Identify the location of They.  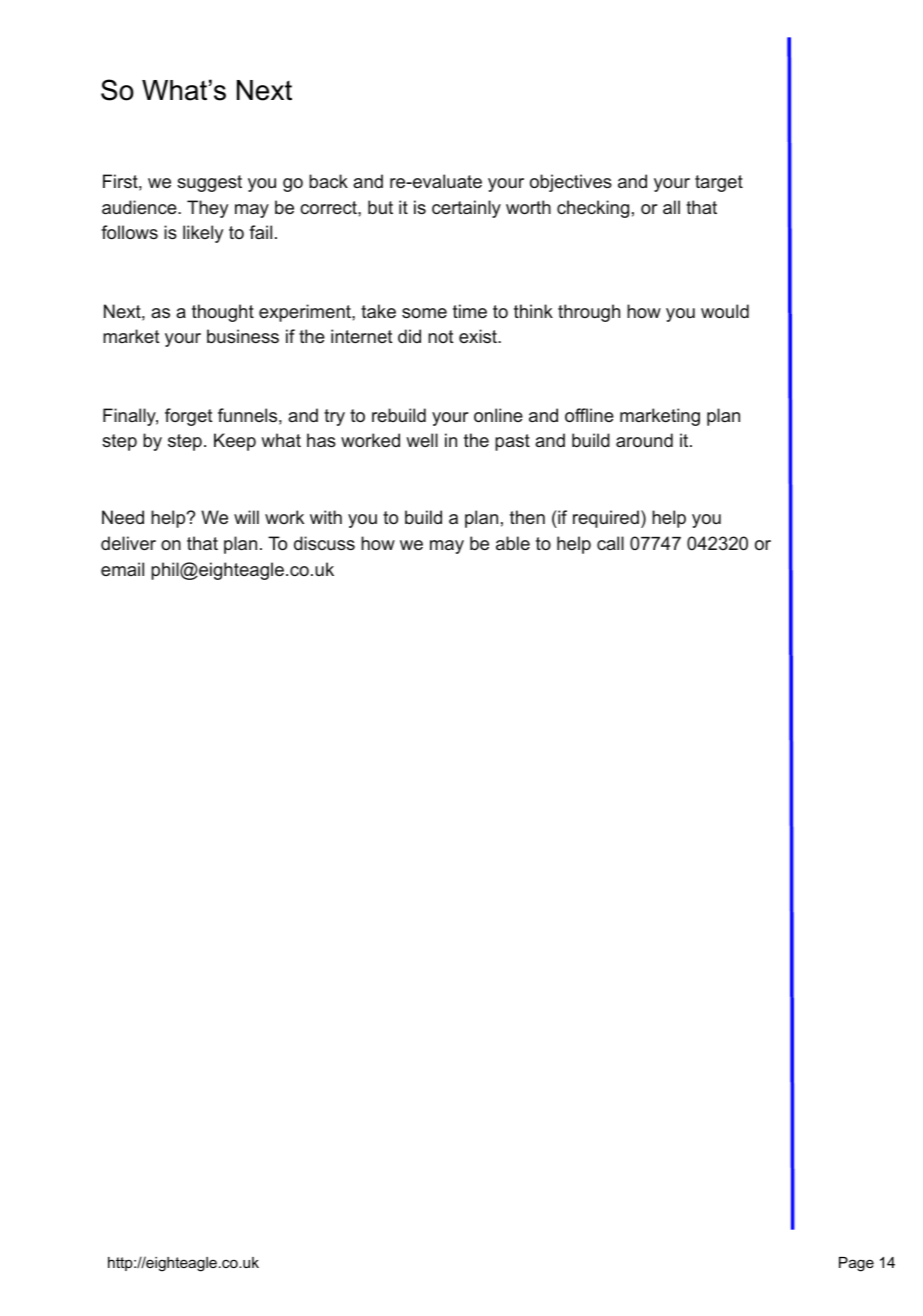
(207, 209).
